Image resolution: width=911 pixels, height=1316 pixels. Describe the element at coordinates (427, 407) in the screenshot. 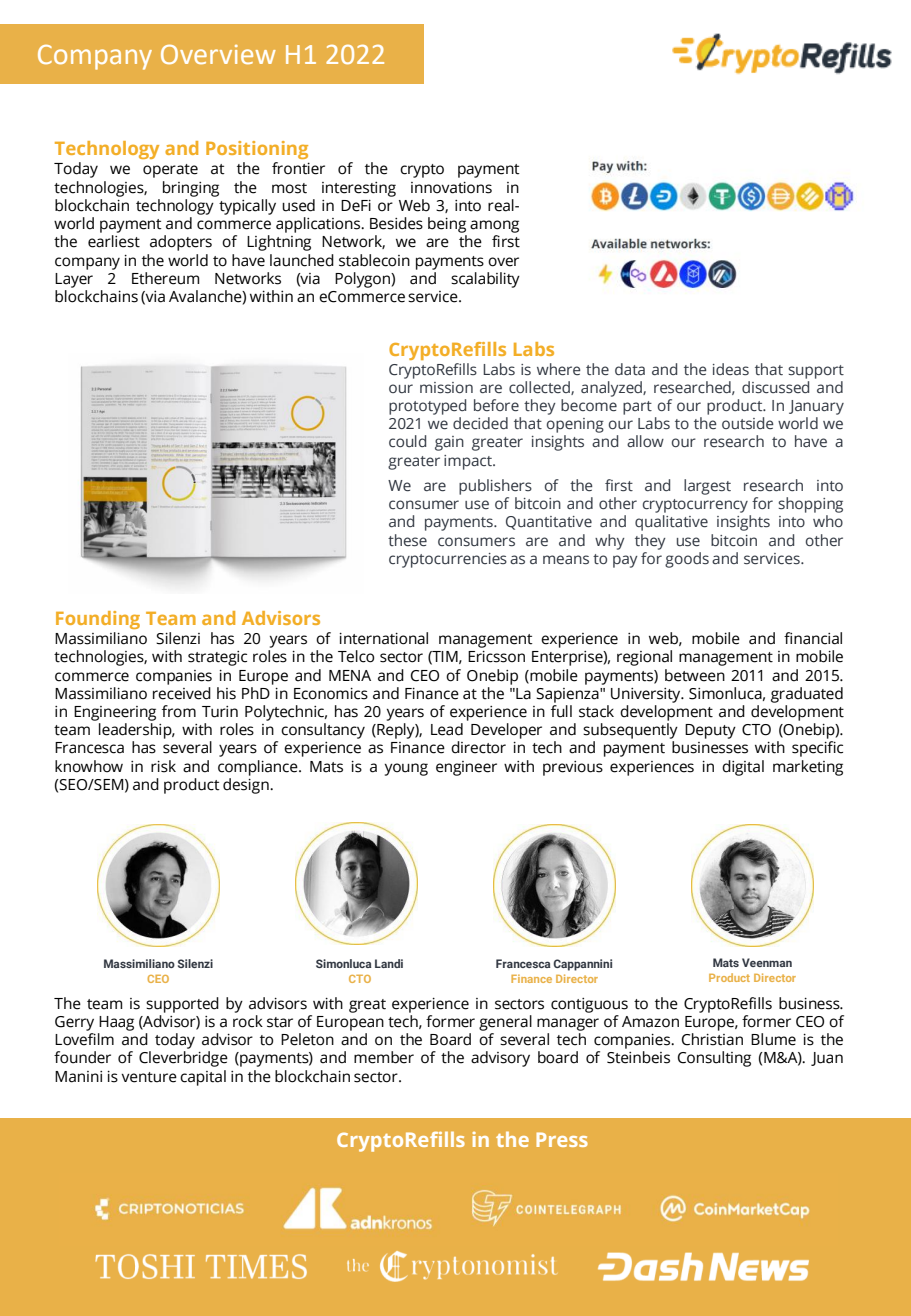

I see `prototyped` at that location.
